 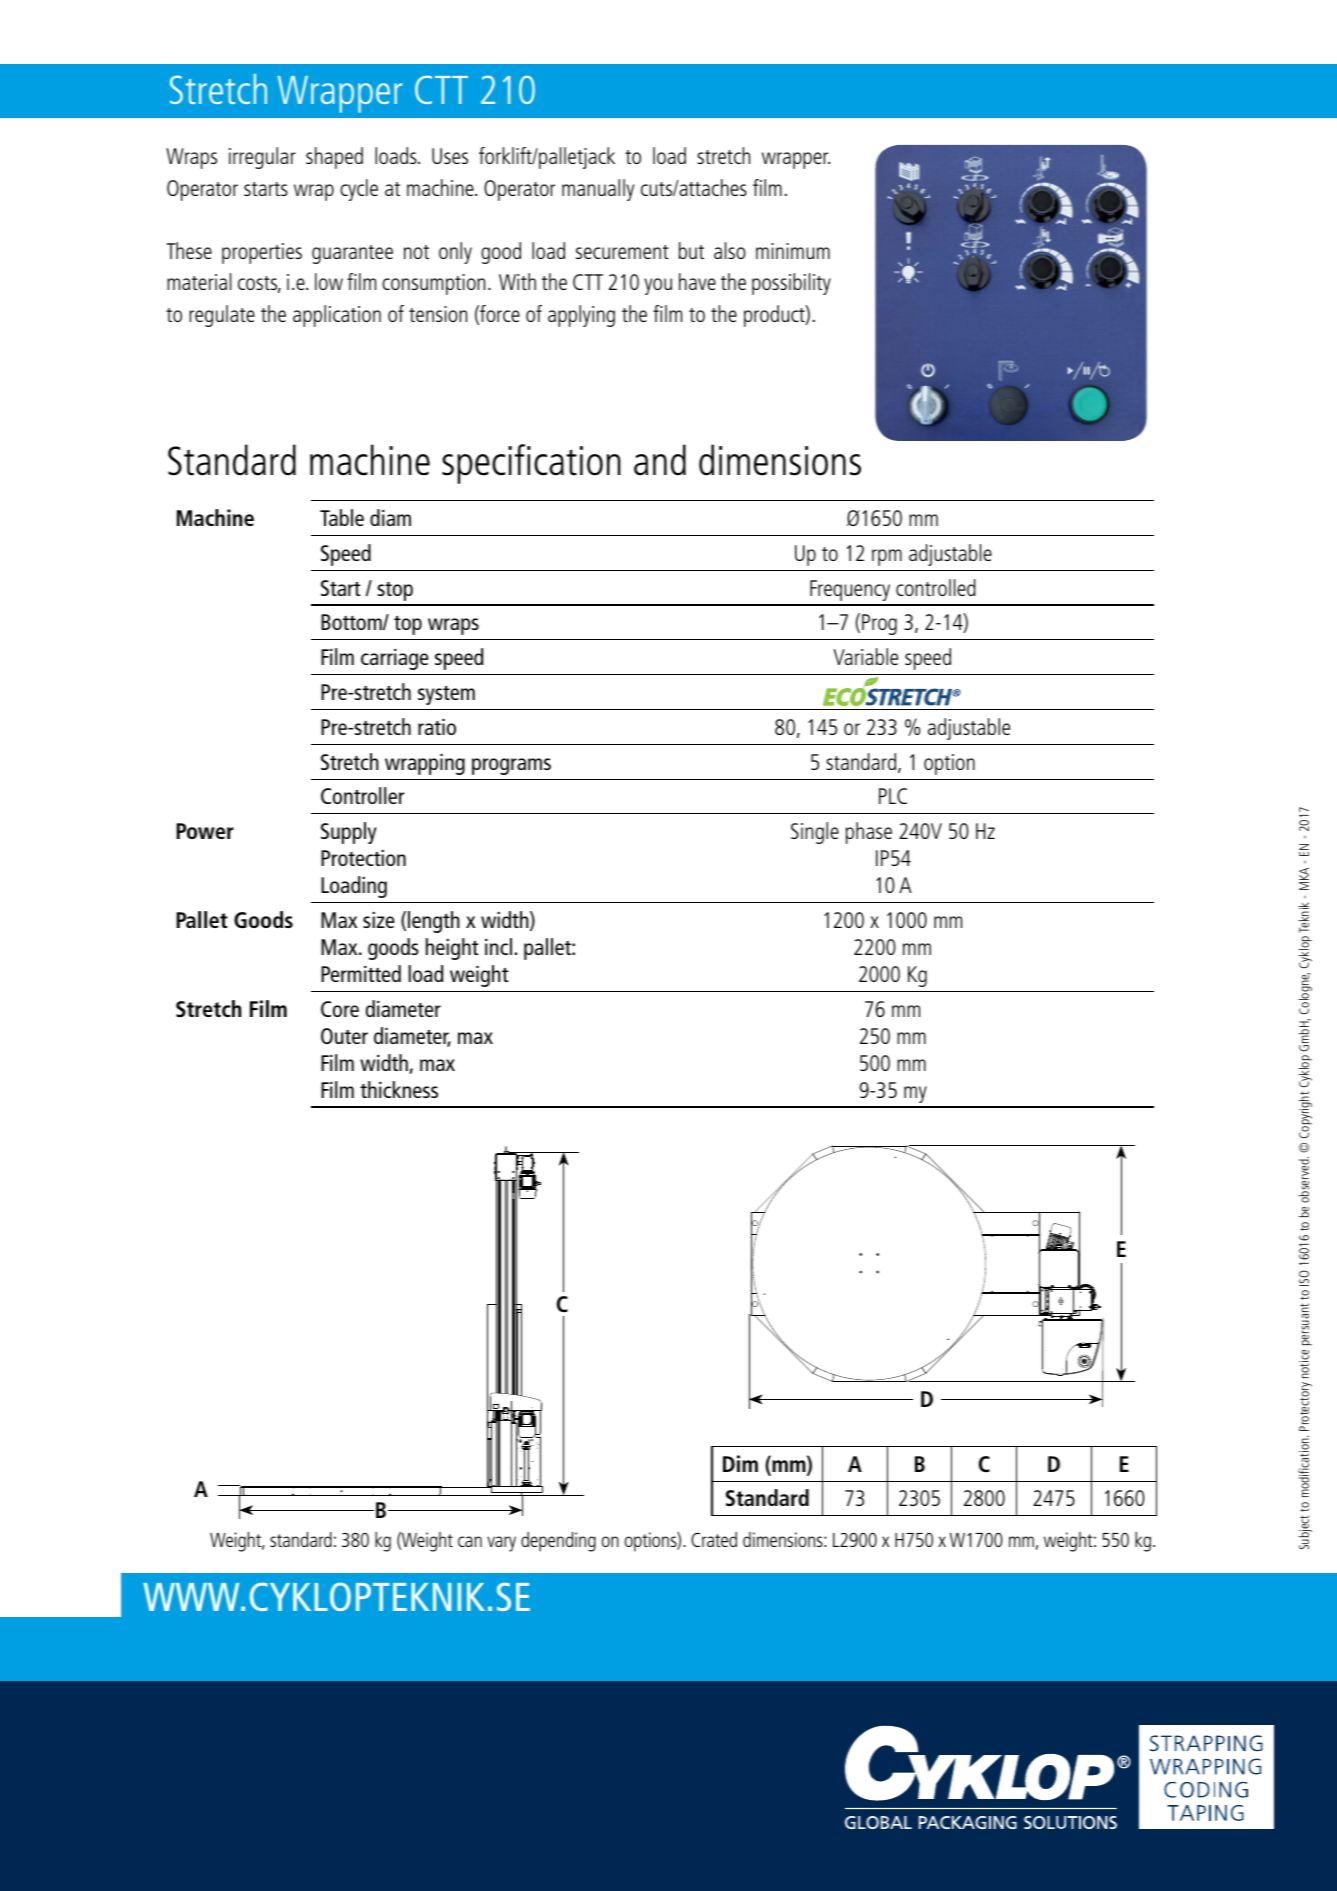 I want to click on thickness, so click(x=399, y=1089).
